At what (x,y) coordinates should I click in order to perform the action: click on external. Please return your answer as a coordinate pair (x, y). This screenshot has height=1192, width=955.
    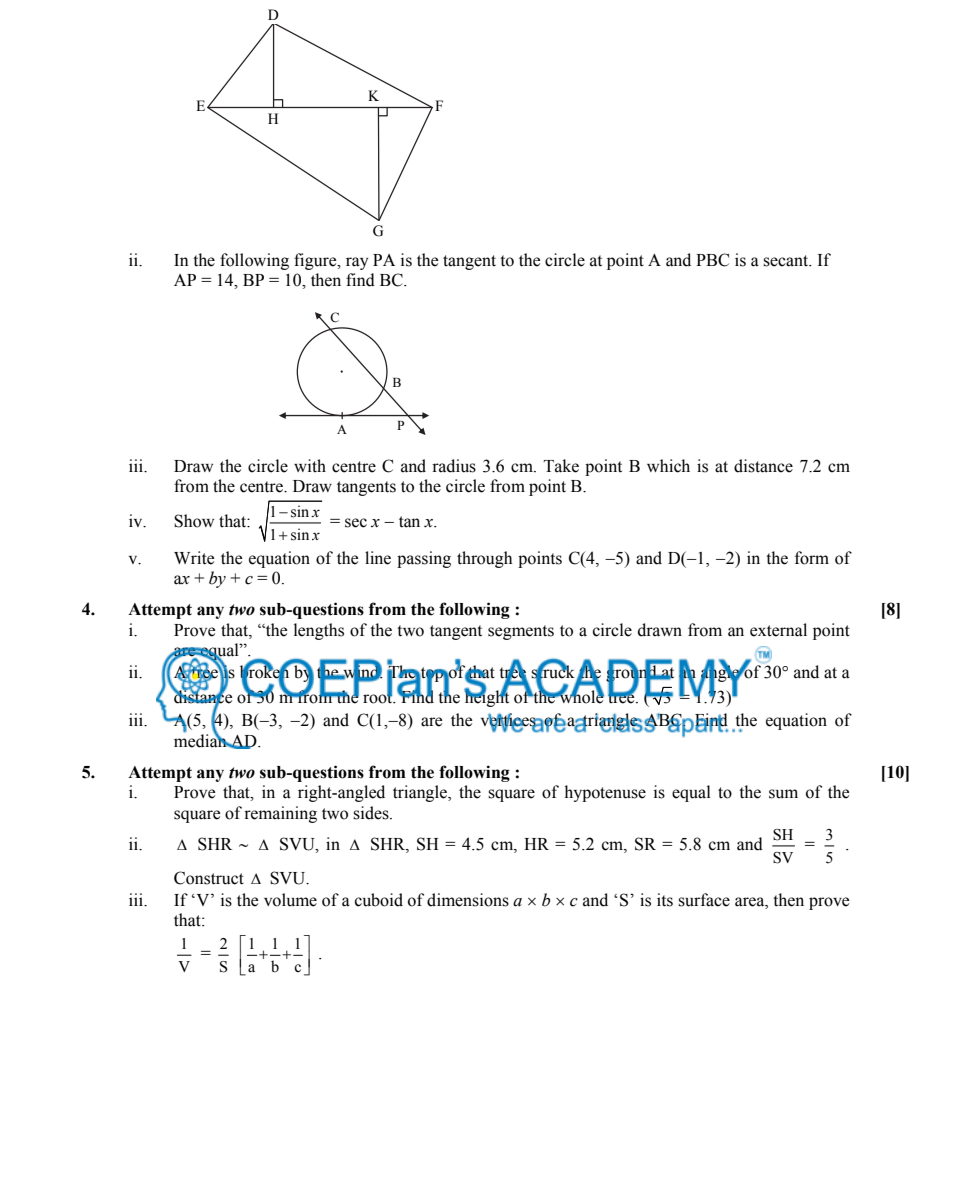
    Looking at the image, I should click on (778, 630).
